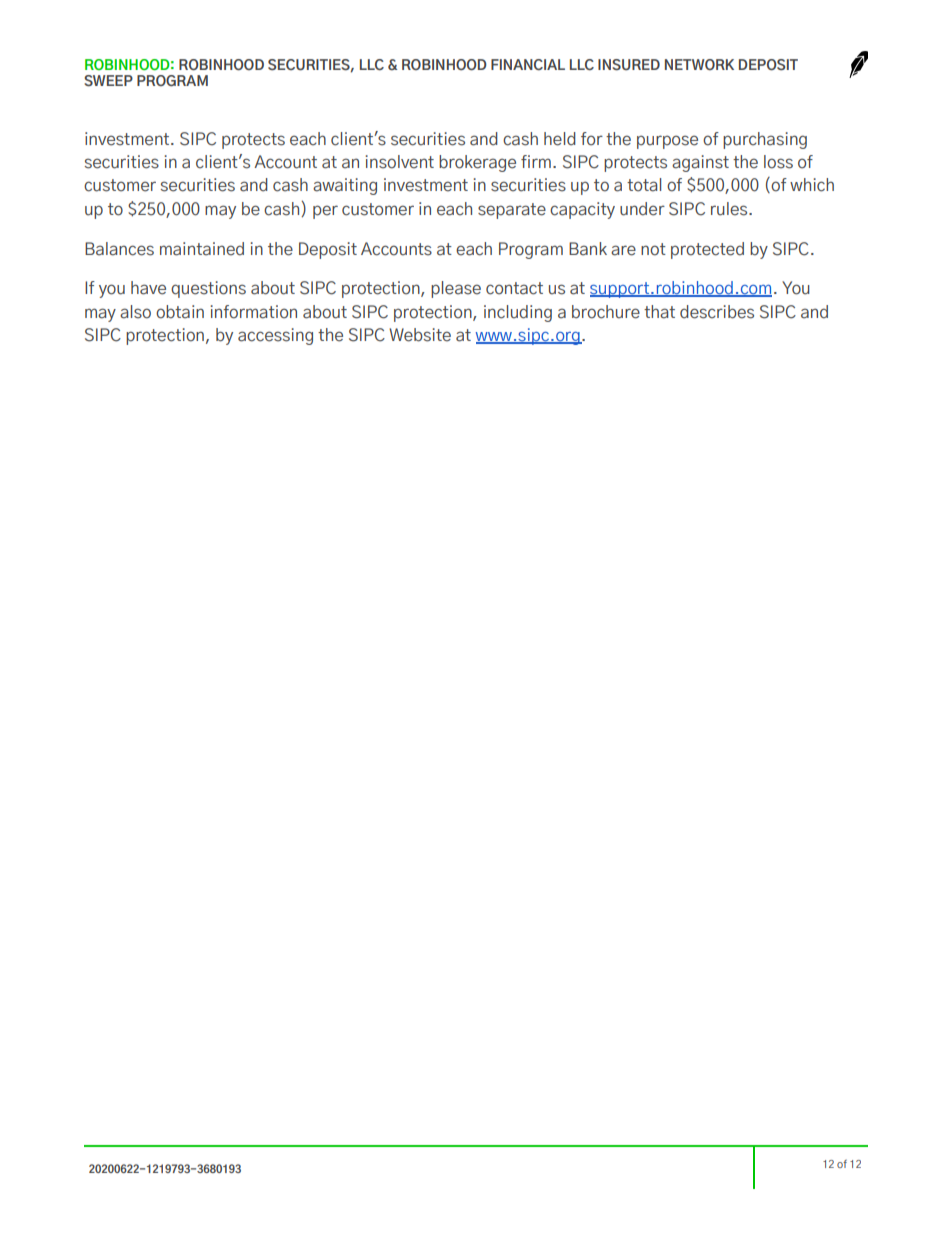 The width and height of the page is (952, 1233). Describe the element at coordinates (325, 212) in the page. I see `per` at that location.
